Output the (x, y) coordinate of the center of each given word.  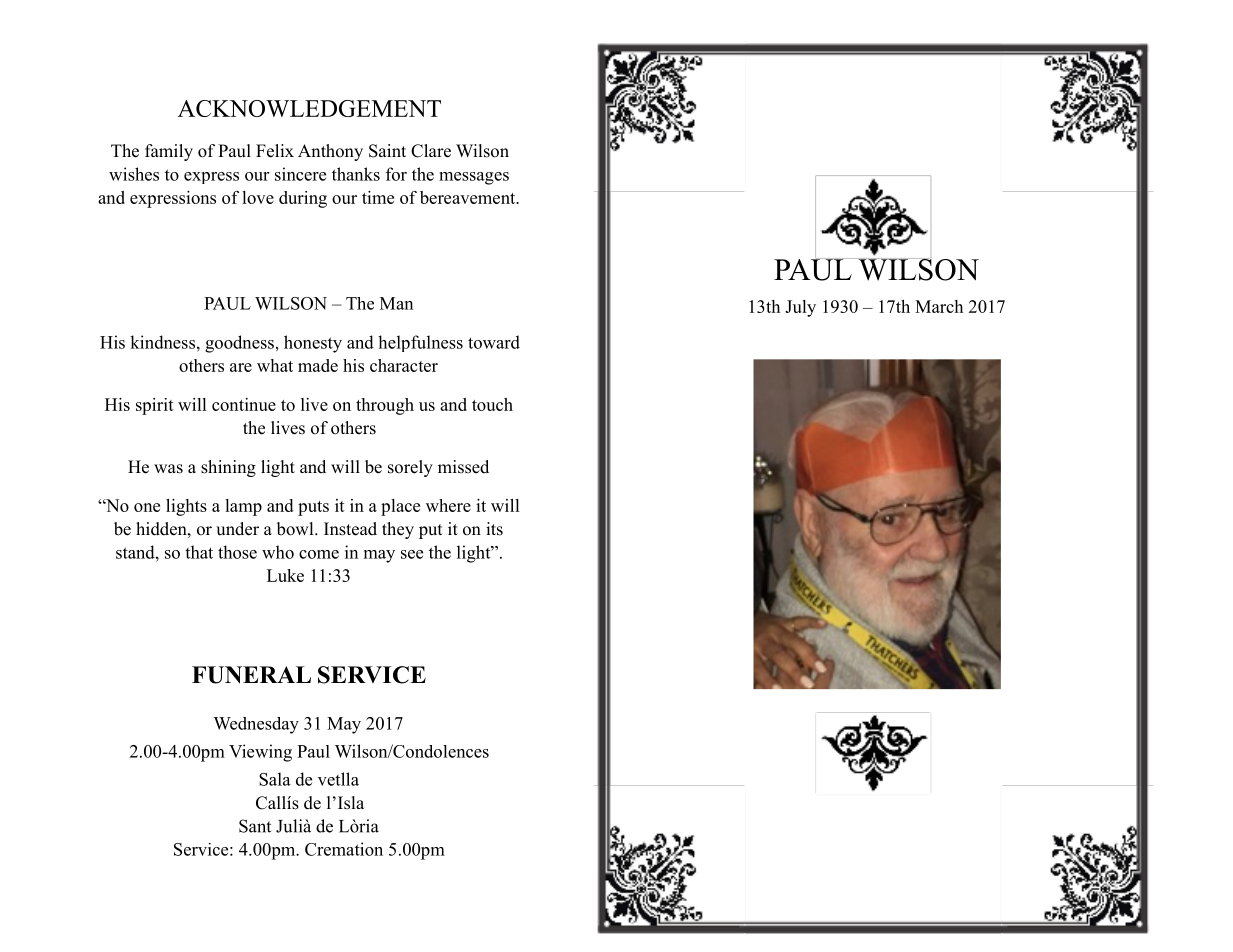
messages (474, 178)
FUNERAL (251, 675)
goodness (239, 344)
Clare (431, 151)
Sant (255, 826)
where (448, 505)
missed (463, 467)
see (412, 554)
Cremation (344, 849)
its (494, 529)
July (800, 308)
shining (228, 468)
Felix (275, 151)
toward (494, 342)
